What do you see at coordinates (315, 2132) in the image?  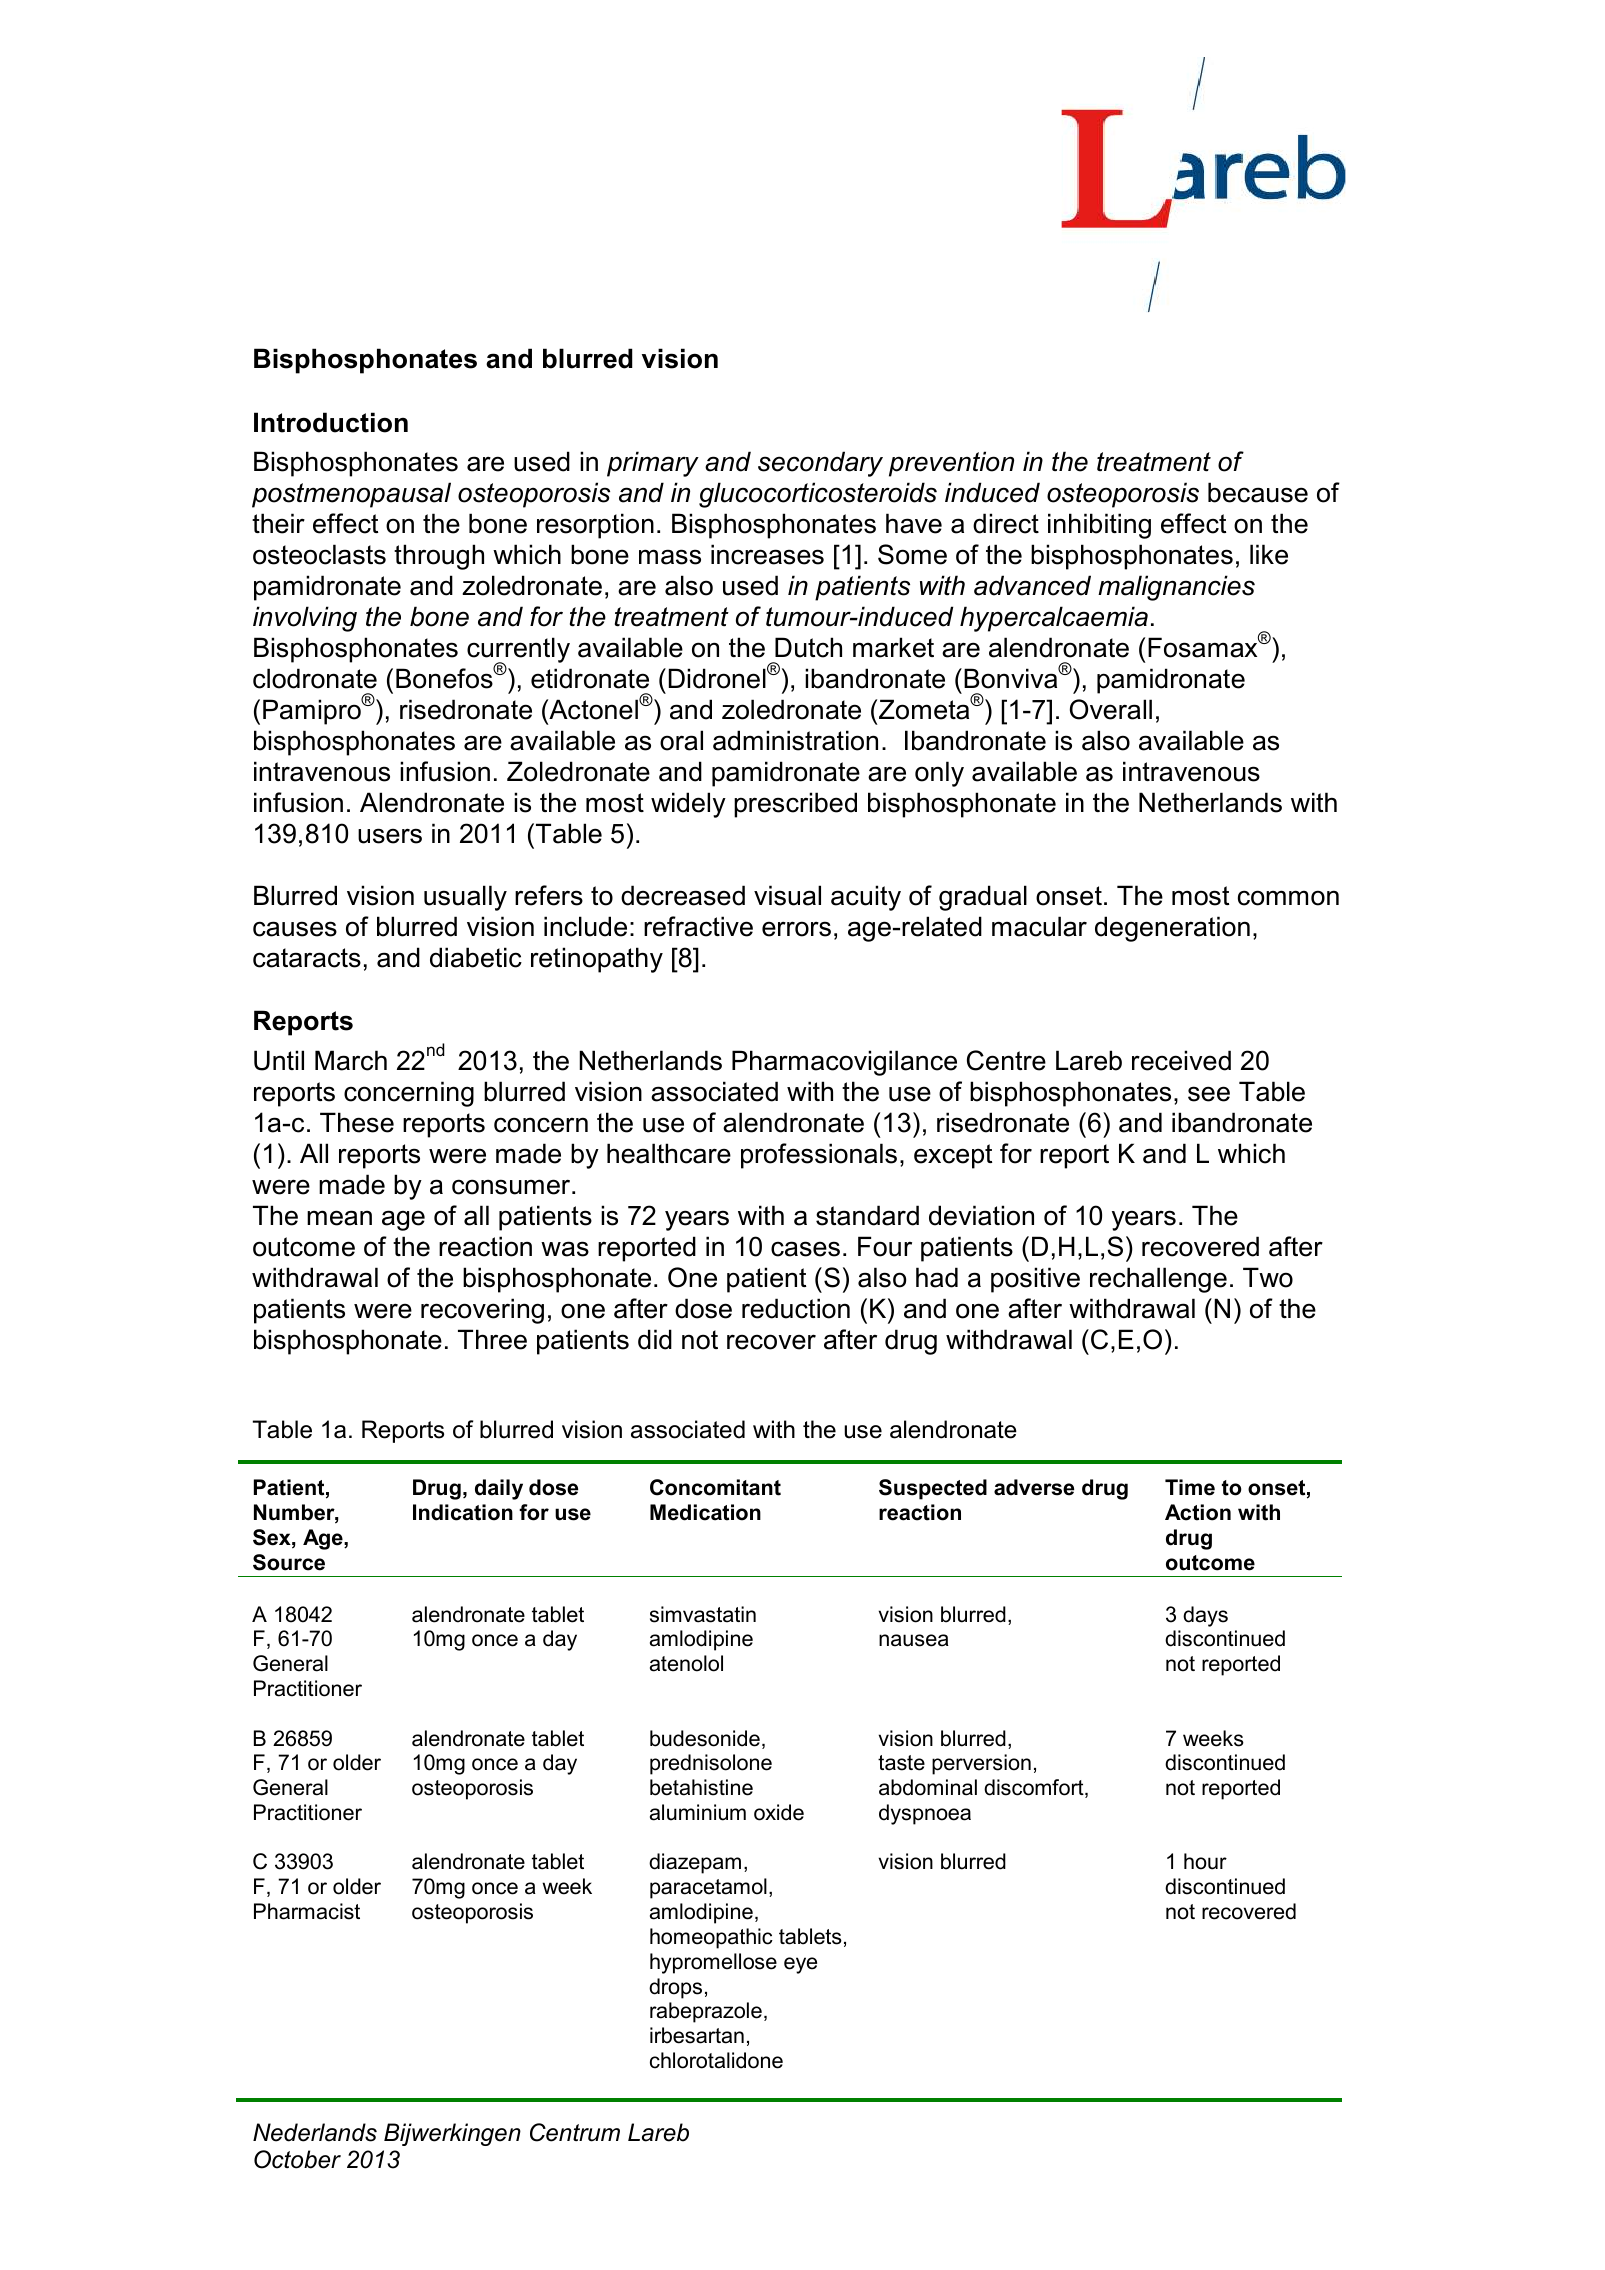 I see `Nederlands` at bounding box center [315, 2132].
